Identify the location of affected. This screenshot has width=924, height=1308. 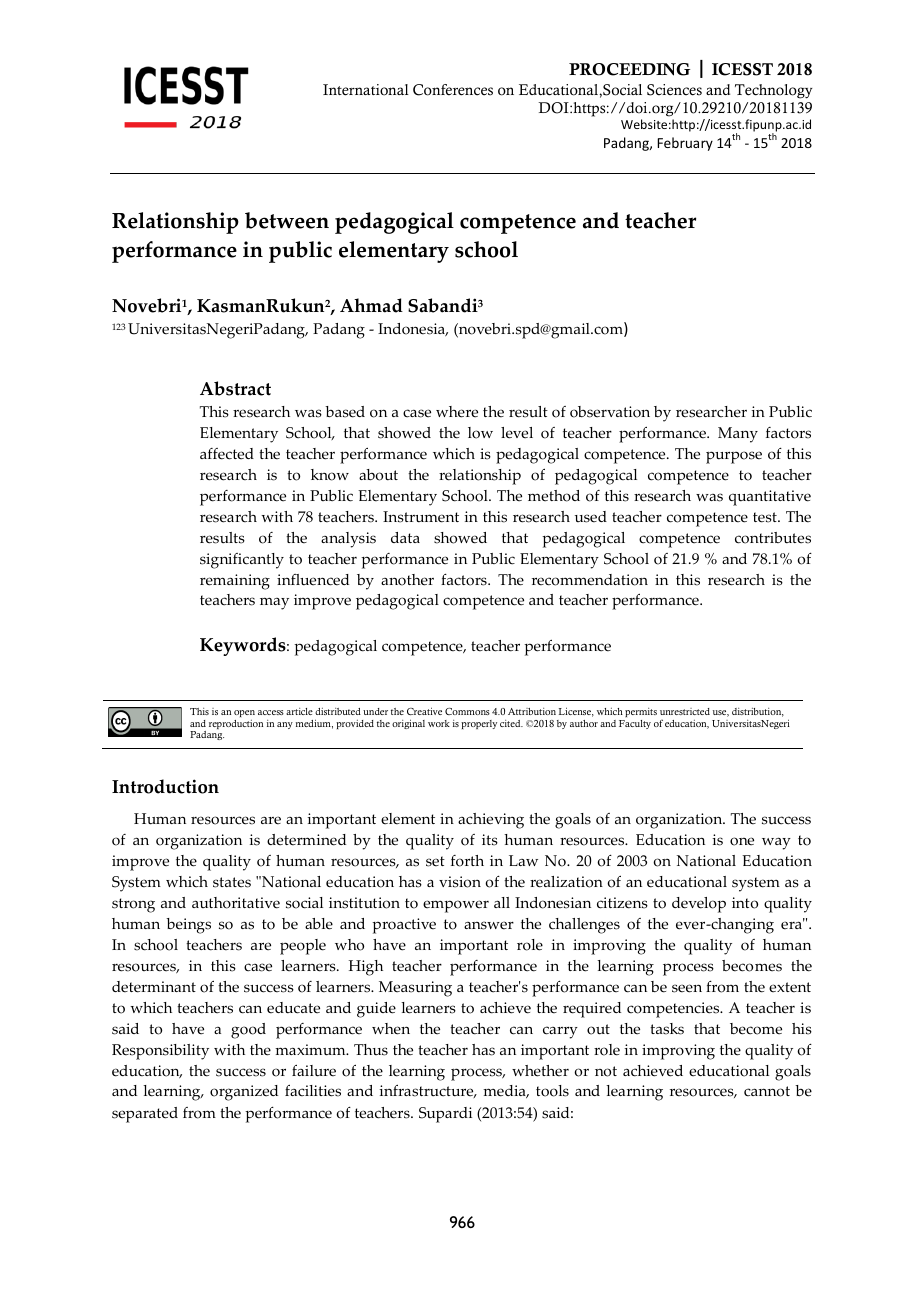
(227, 454).
